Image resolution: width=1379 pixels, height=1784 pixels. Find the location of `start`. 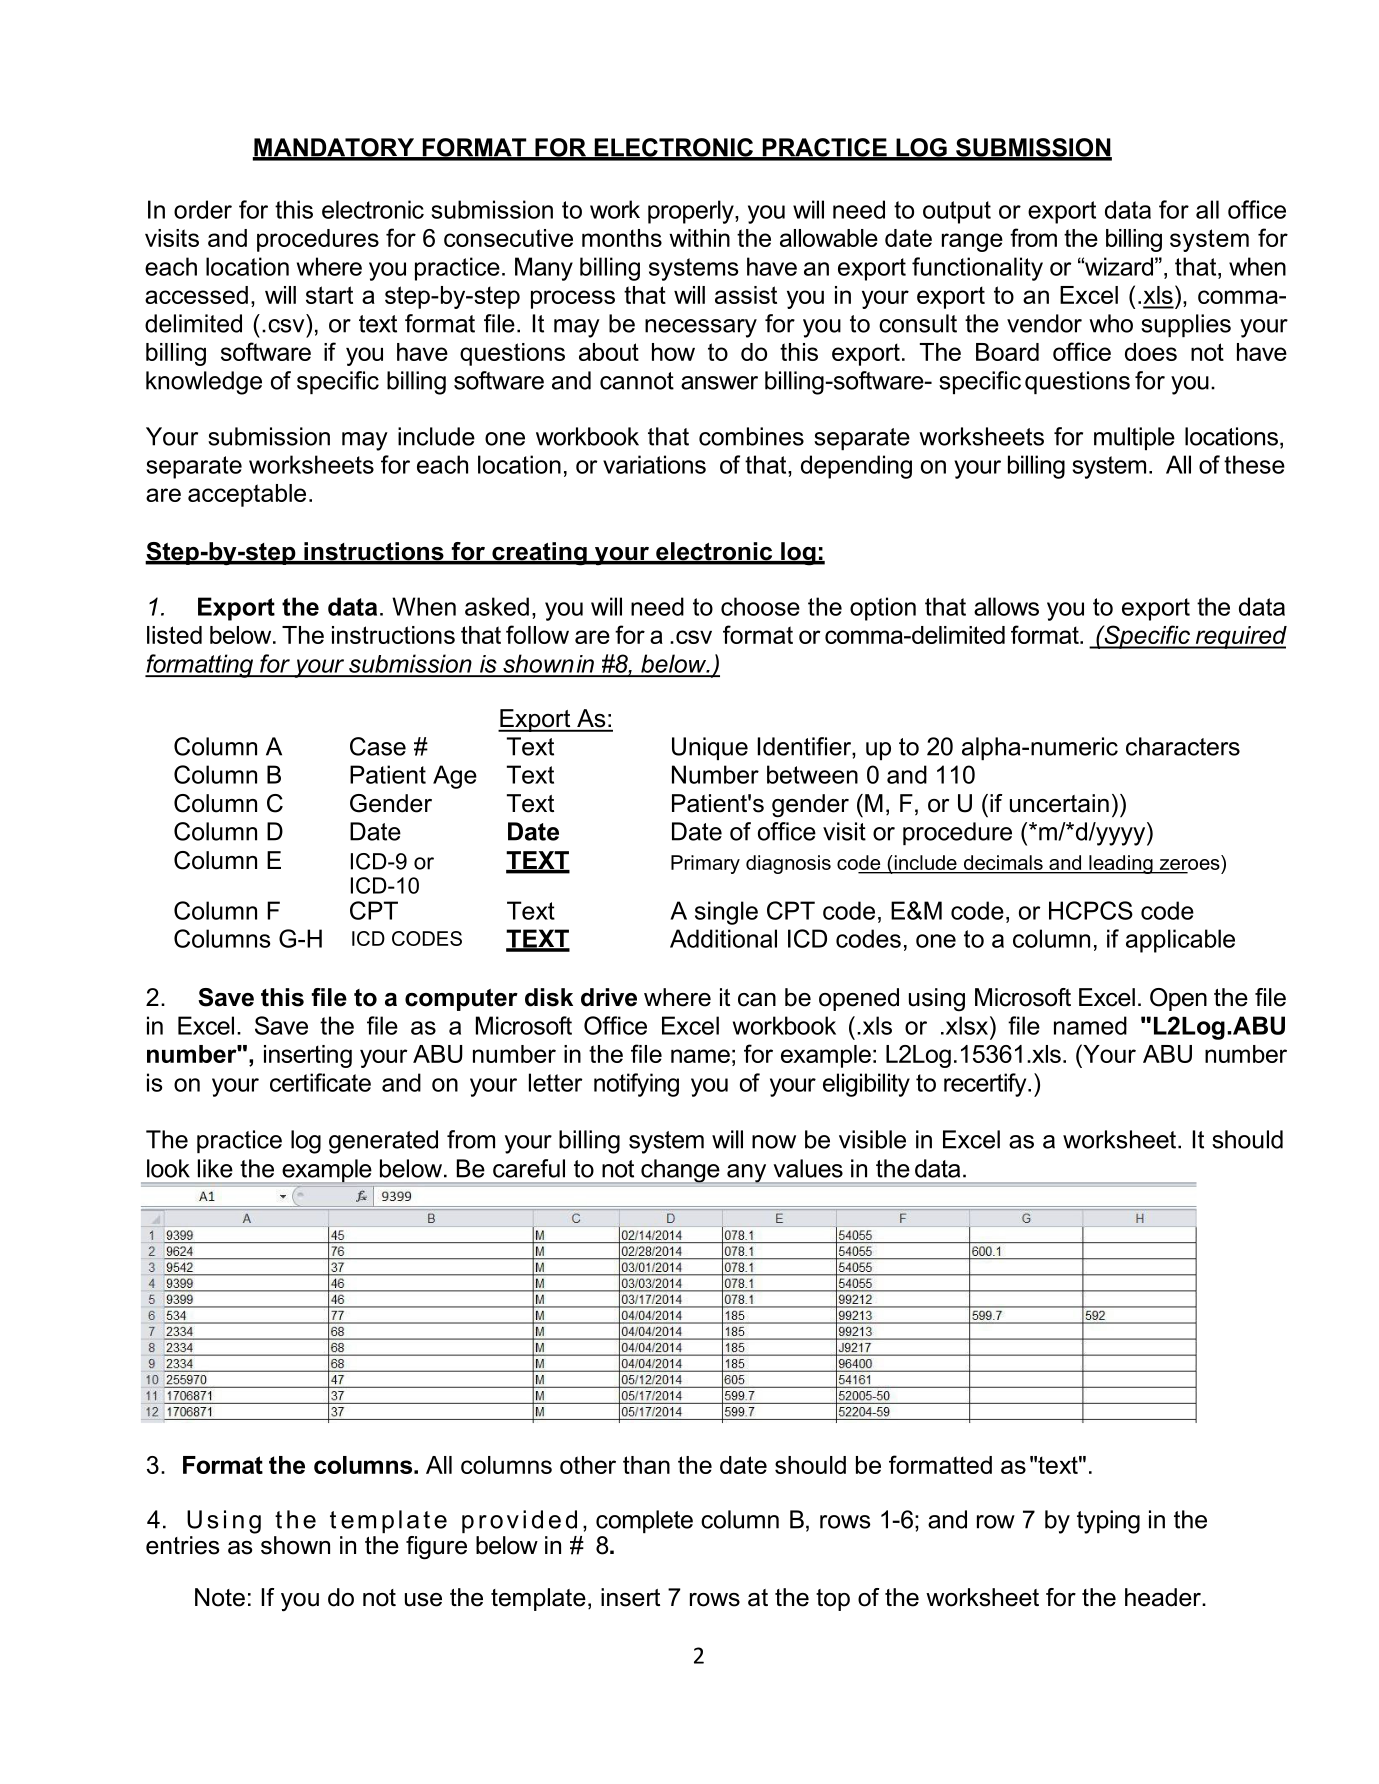

start is located at coordinates (329, 295).
